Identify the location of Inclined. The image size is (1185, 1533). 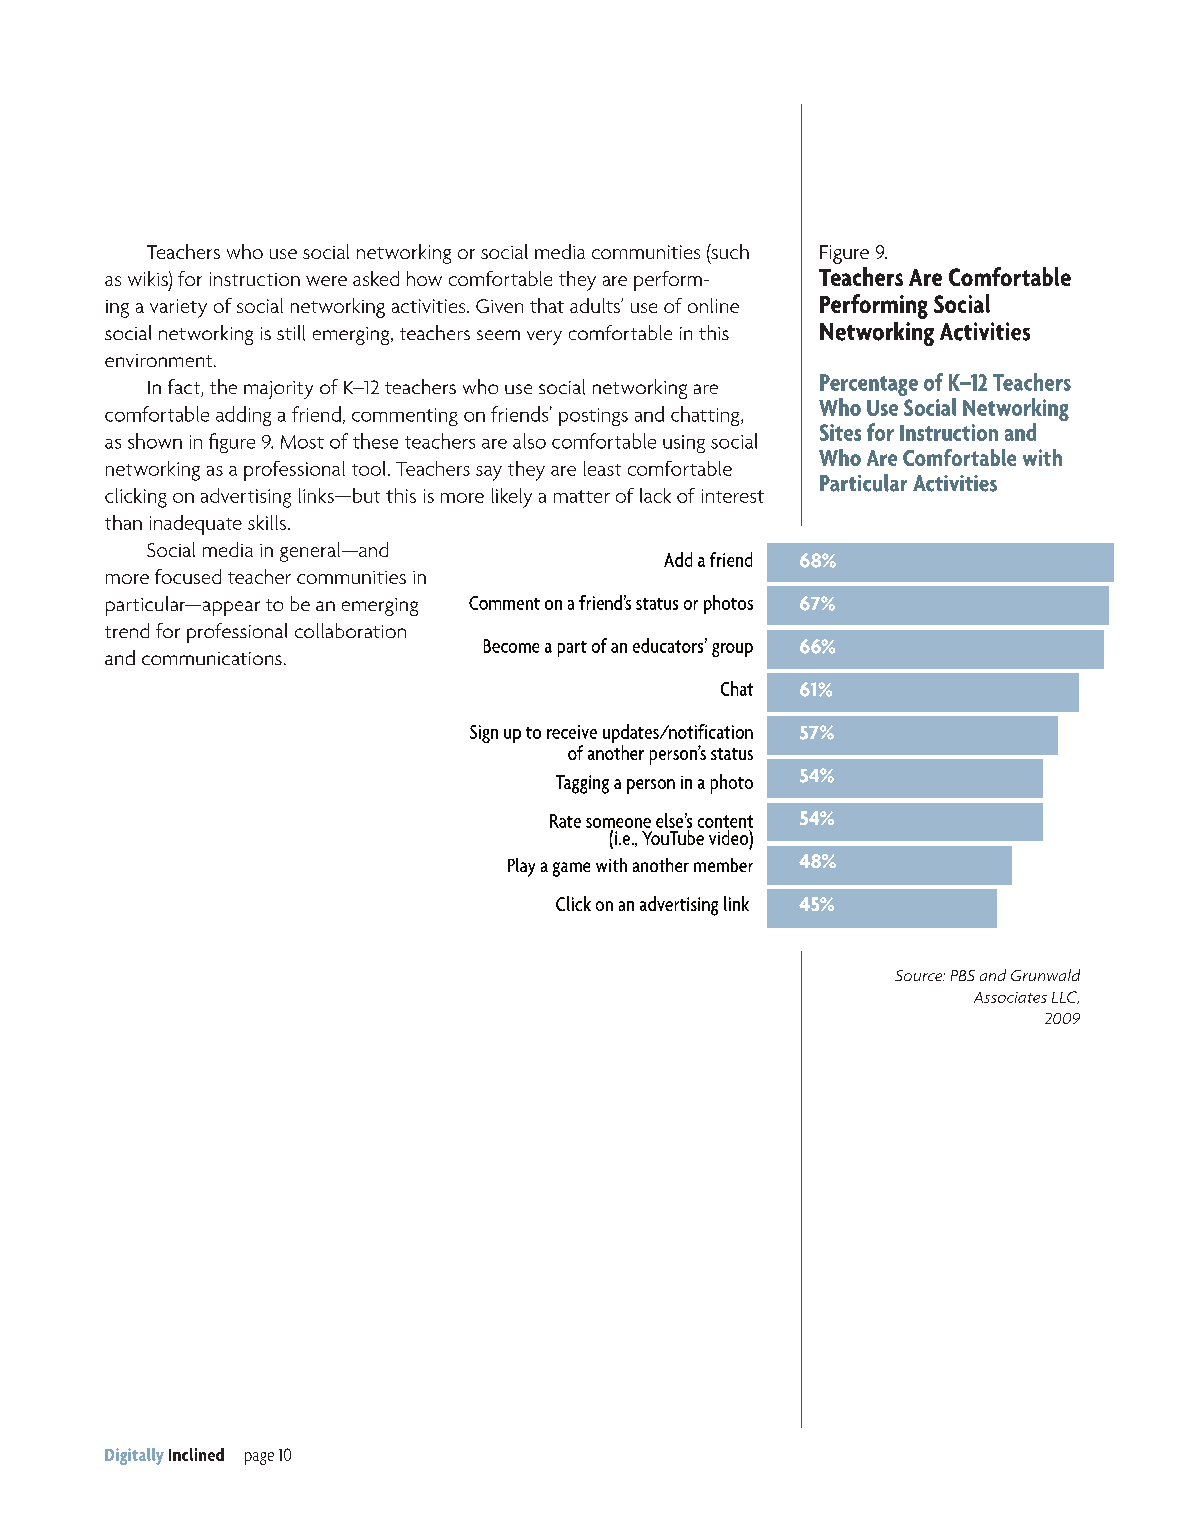
(196, 1454).
